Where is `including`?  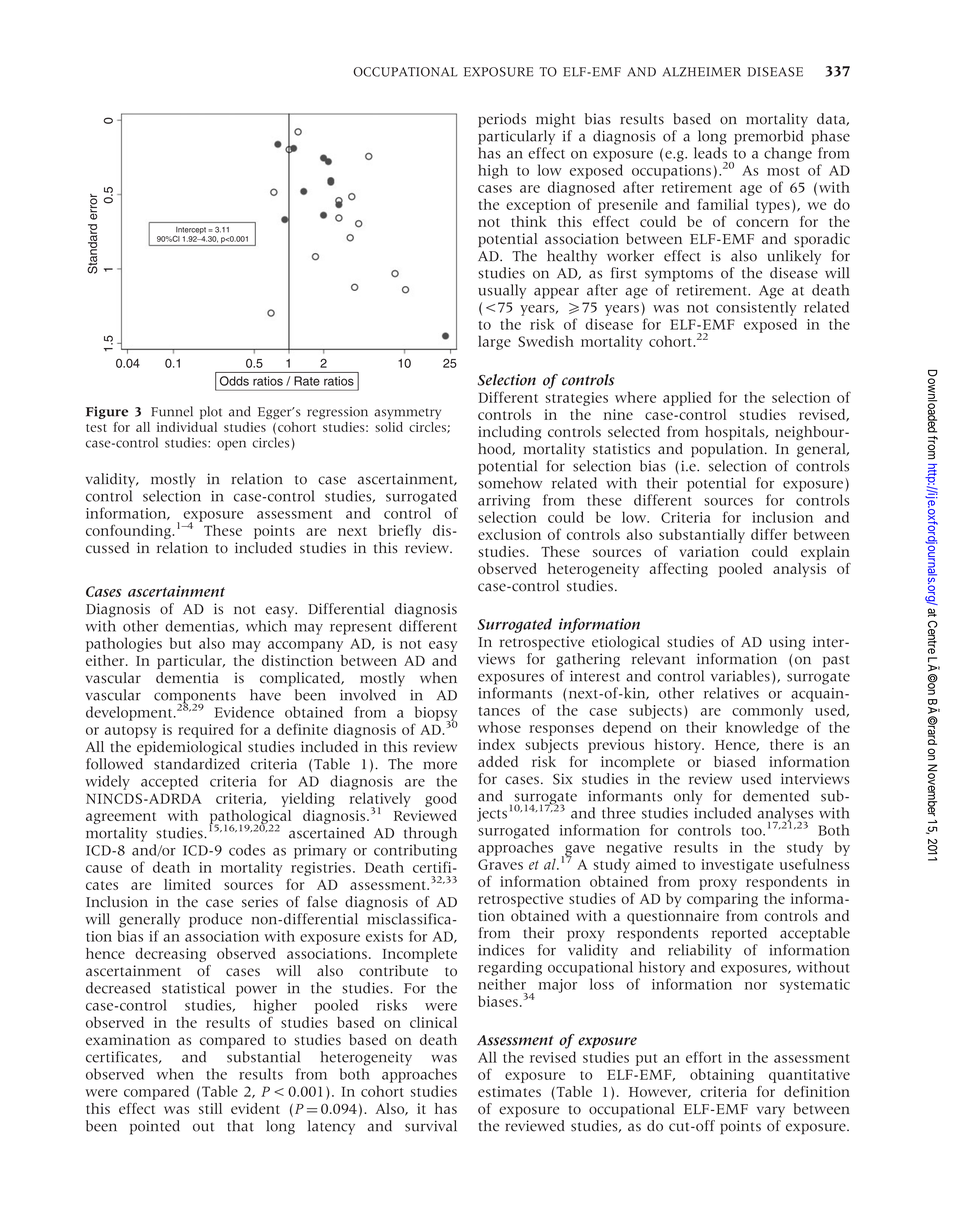 including is located at coordinates (509, 433).
